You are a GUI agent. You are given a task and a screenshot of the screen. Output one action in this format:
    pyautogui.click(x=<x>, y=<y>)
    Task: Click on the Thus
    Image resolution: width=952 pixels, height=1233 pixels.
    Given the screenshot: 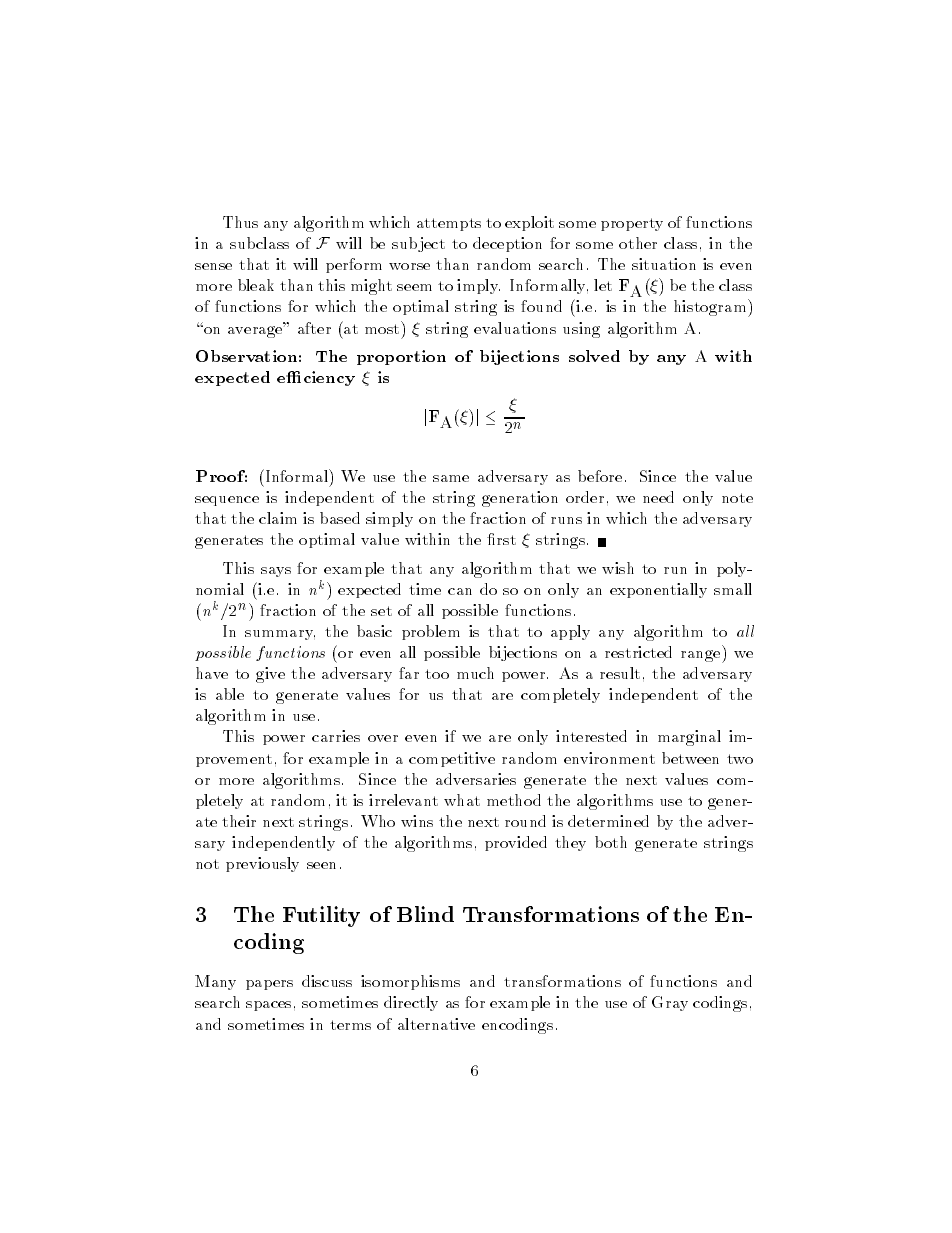 What is the action you would take?
    pyautogui.click(x=240, y=222)
